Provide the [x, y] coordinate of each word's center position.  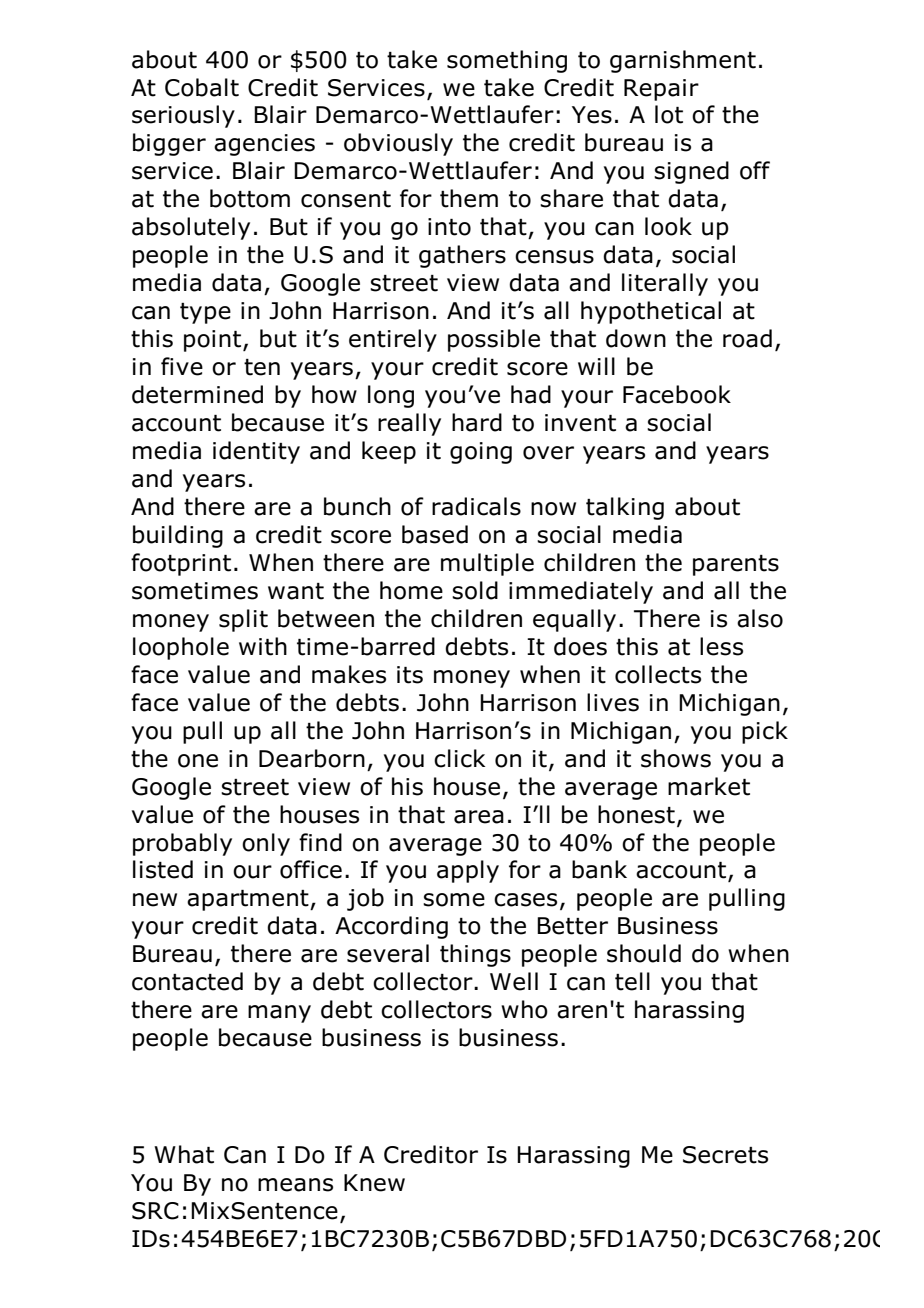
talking [625, 508]
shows [676, 758]
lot [669, 114]
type [205, 313]
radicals [476, 506]
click [459, 758]
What [184, 1154]
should [644, 953]
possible [494, 340]
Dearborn [312, 758]
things [475, 955]
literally [665, 284]
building [178, 536]
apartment [249, 900]
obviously [398, 144]
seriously [183, 116]
